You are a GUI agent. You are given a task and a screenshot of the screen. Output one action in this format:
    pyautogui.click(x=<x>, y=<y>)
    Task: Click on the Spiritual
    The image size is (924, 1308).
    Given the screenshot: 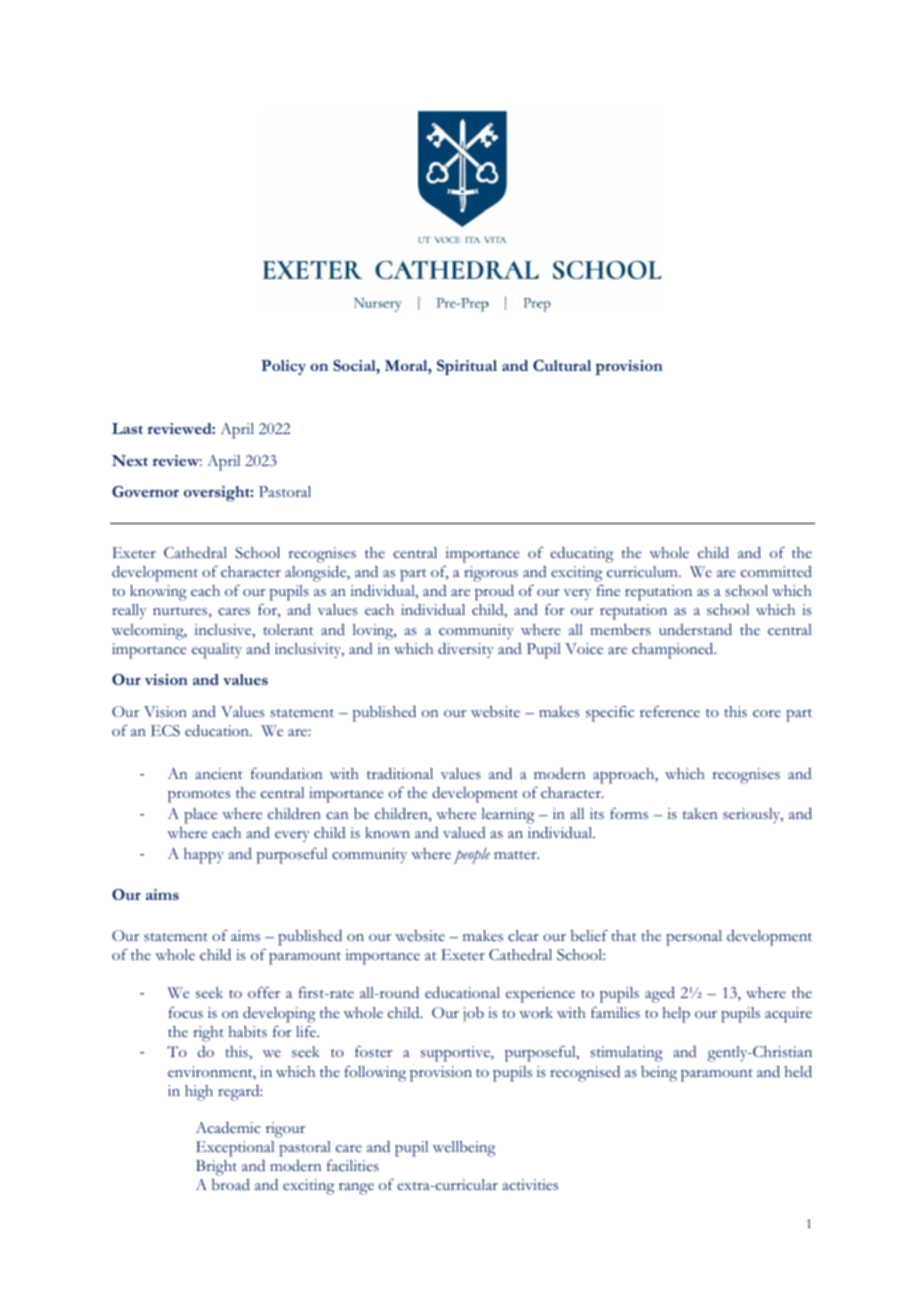 What is the action you would take?
    pyautogui.click(x=467, y=367)
